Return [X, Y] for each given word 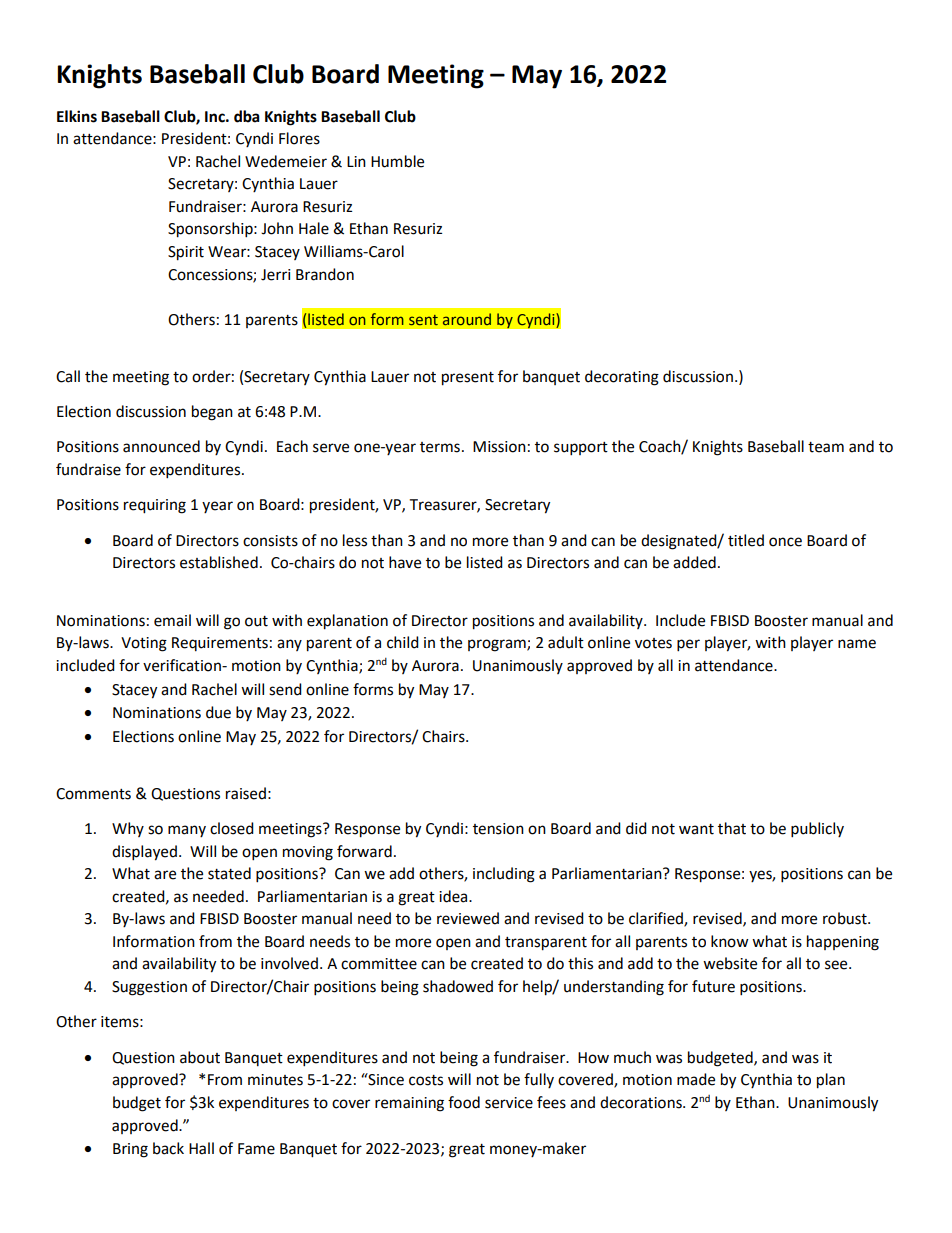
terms [440, 447]
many [187, 831]
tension [498, 829]
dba [247, 116]
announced [161, 446]
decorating [622, 378]
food [464, 1102]
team [826, 447]
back [168, 1148]
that [732, 828]
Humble [397, 161]
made [696, 1079]
